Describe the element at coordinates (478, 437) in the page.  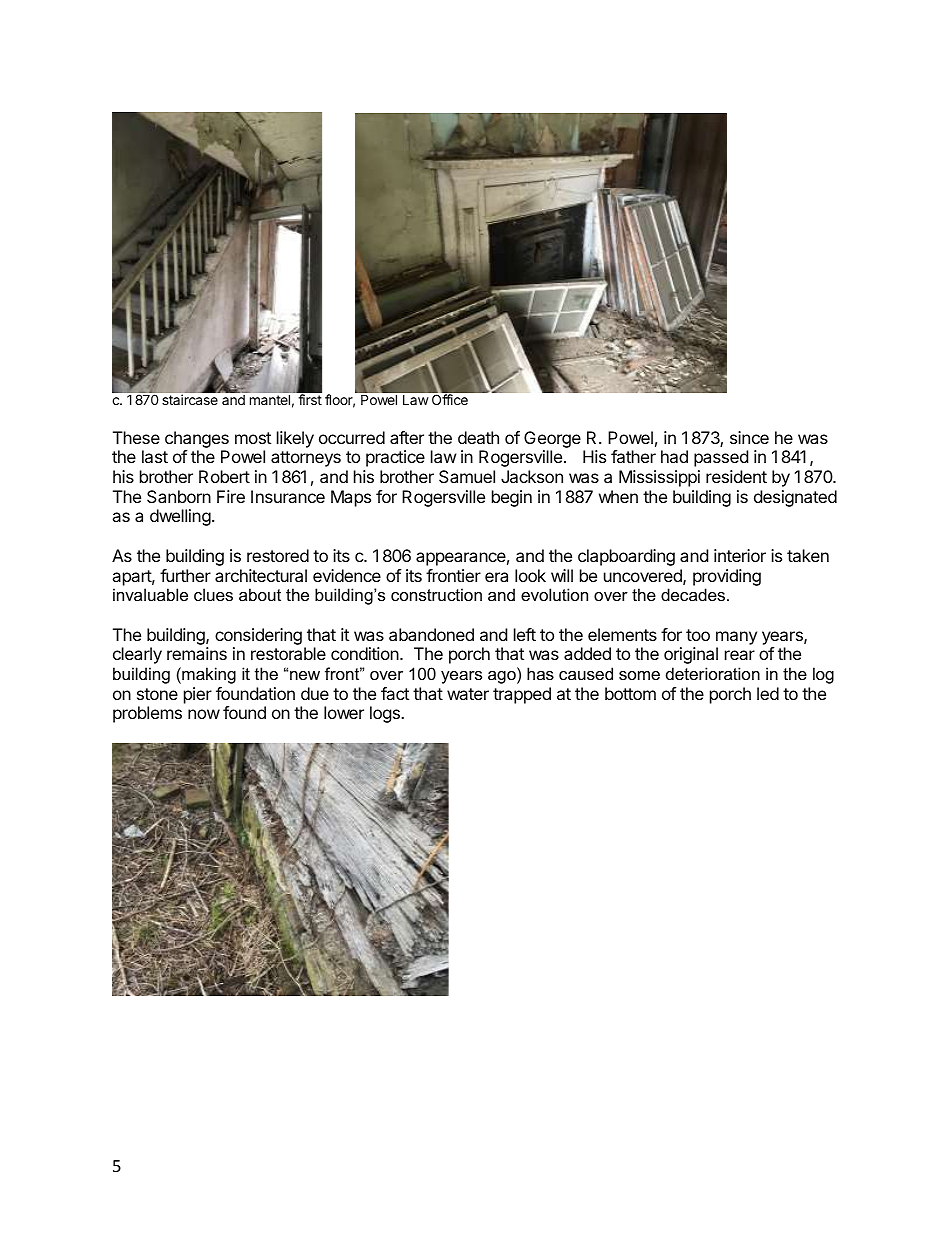
I see `death` at that location.
